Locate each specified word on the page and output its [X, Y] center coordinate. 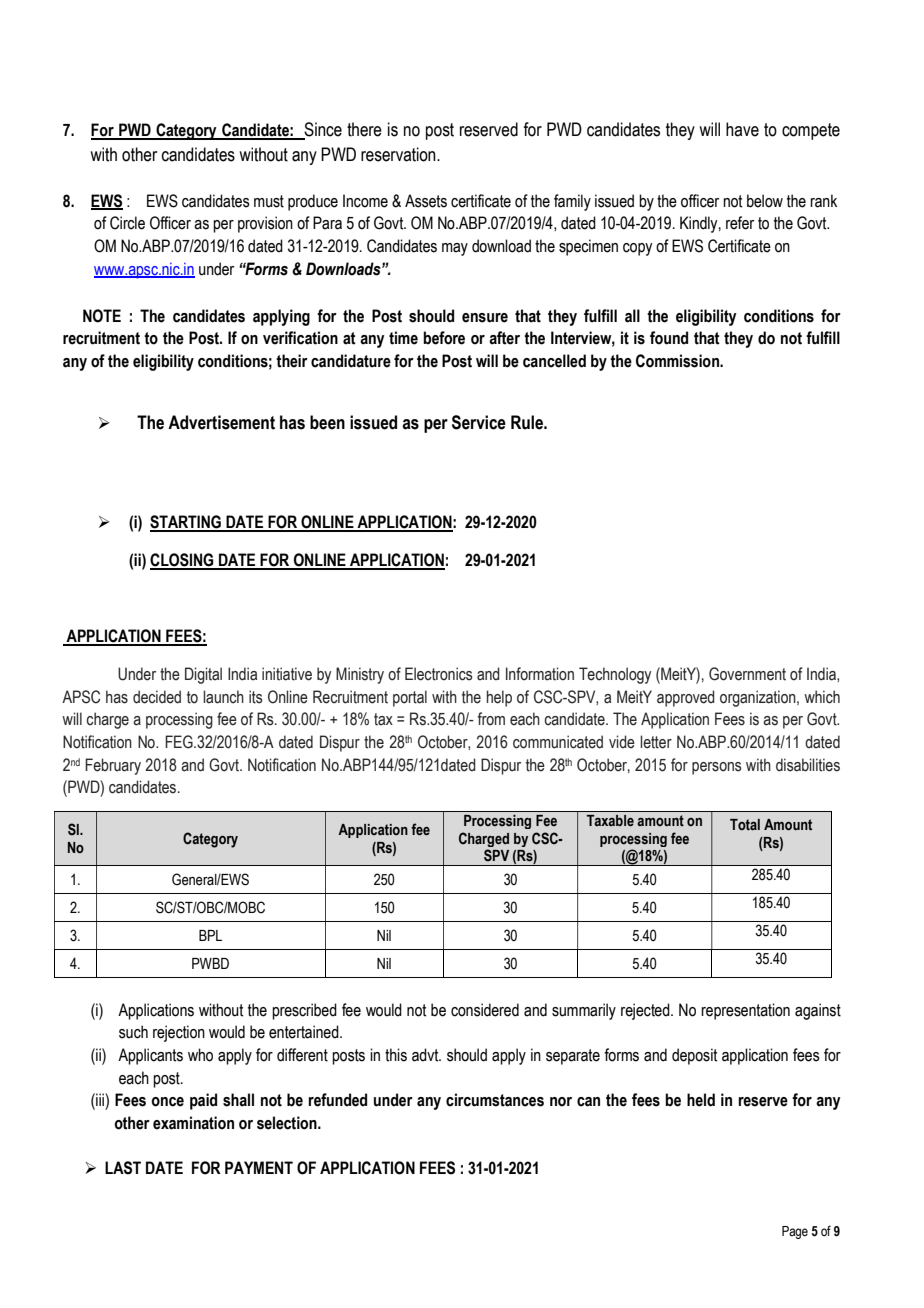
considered [485, 1010]
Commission [678, 361]
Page [795, 1232]
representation [745, 1011]
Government [747, 674]
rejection [179, 1033]
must [269, 201]
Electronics [439, 674]
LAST [123, 1168]
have [742, 129]
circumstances [495, 1100]
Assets [426, 201]
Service [479, 422]
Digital [203, 675]
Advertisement [221, 422]
